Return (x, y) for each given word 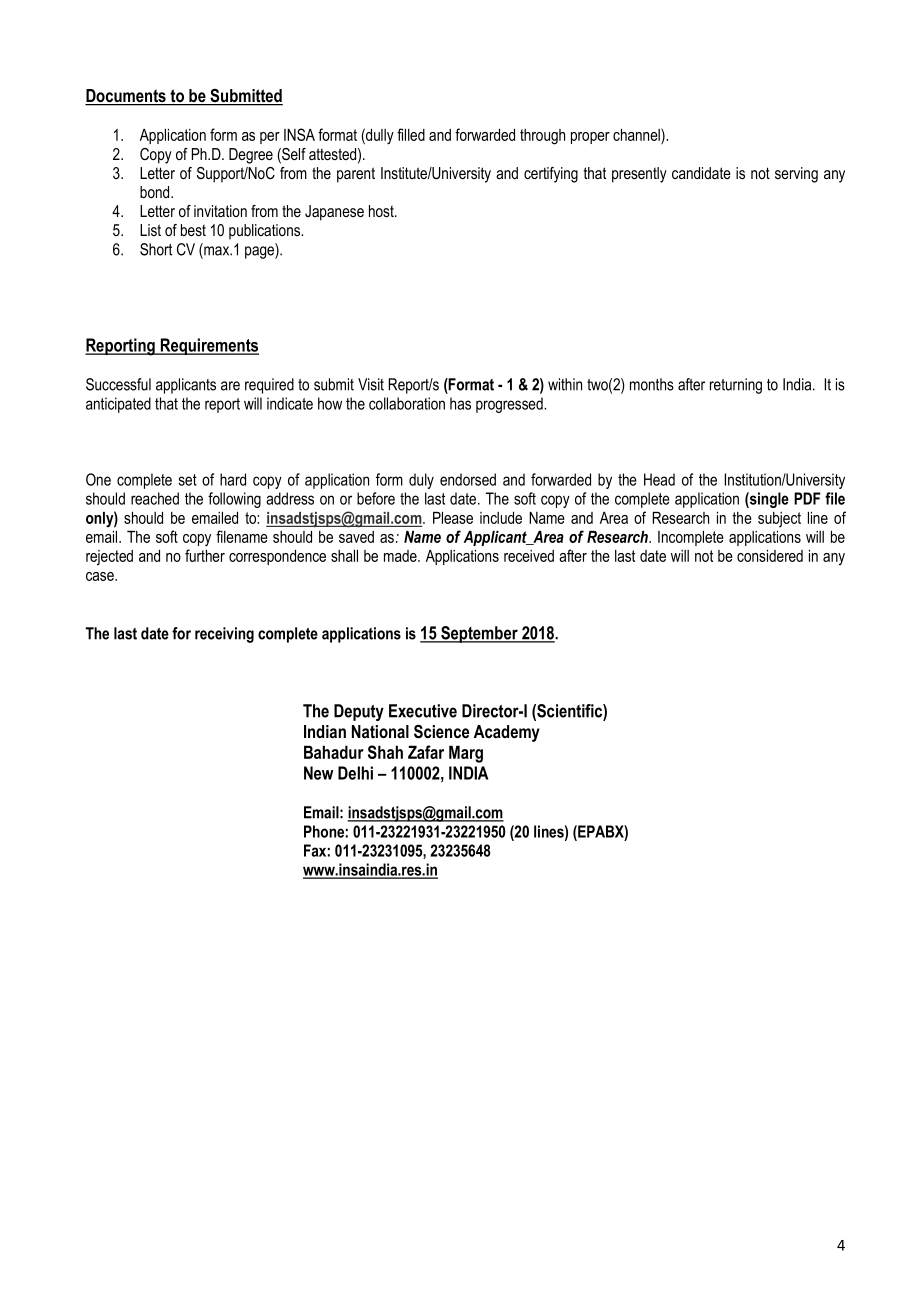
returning (736, 386)
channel (637, 134)
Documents (126, 97)
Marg (466, 754)
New (318, 773)
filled (411, 134)
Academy (507, 733)
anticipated (118, 405)
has (460, 403)
